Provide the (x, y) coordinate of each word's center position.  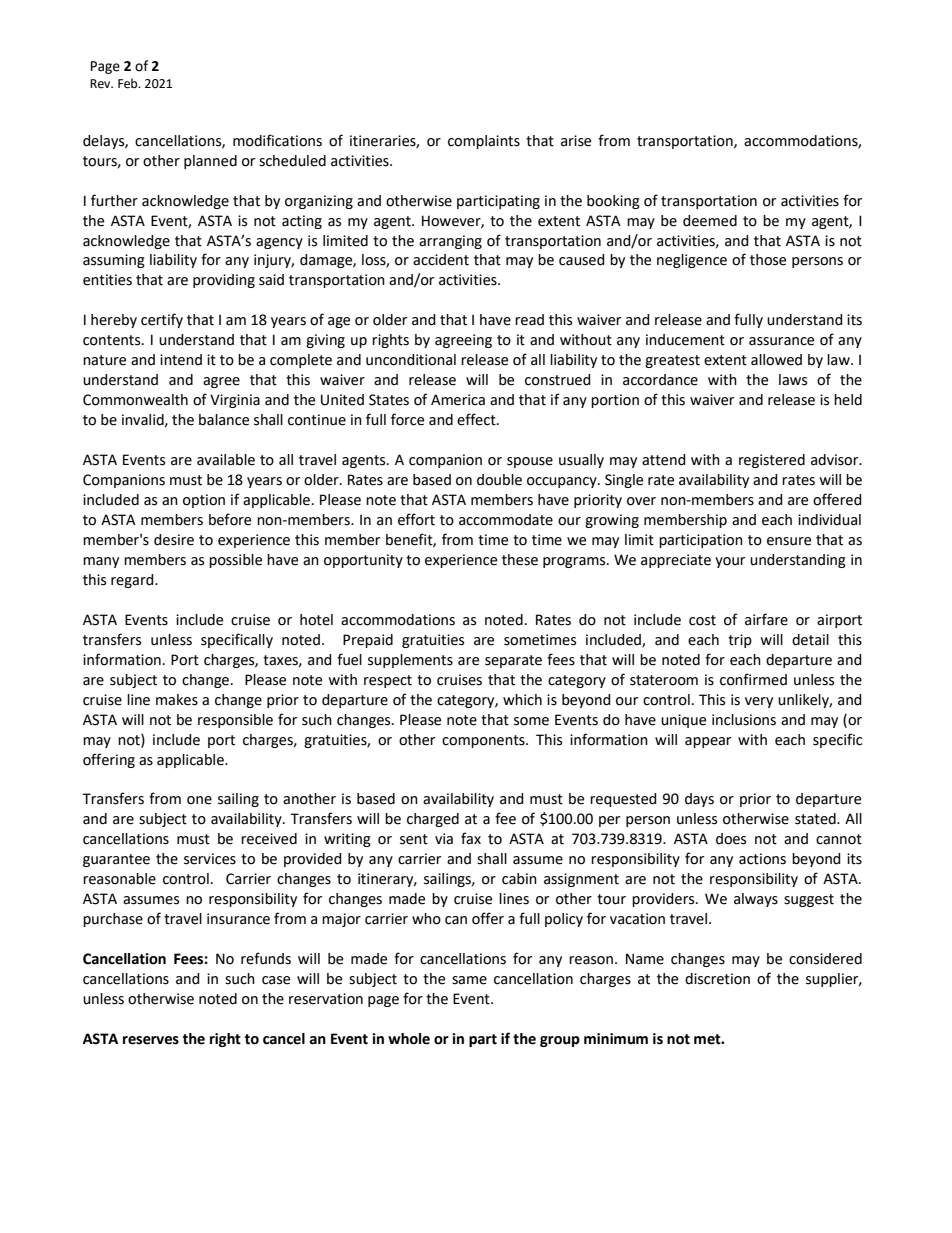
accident (441, 260)
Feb (129, 83)
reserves (151, 1040)
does (731, 839)
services (210, 859)
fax (471, 838)
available (226, 460)
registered (772, 461)
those (768, 260)
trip (740, 641)
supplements (410, 661)
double (499, 480)
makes (177, 700)
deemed (710, 221)
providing (224, 281)
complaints (484, 142)
